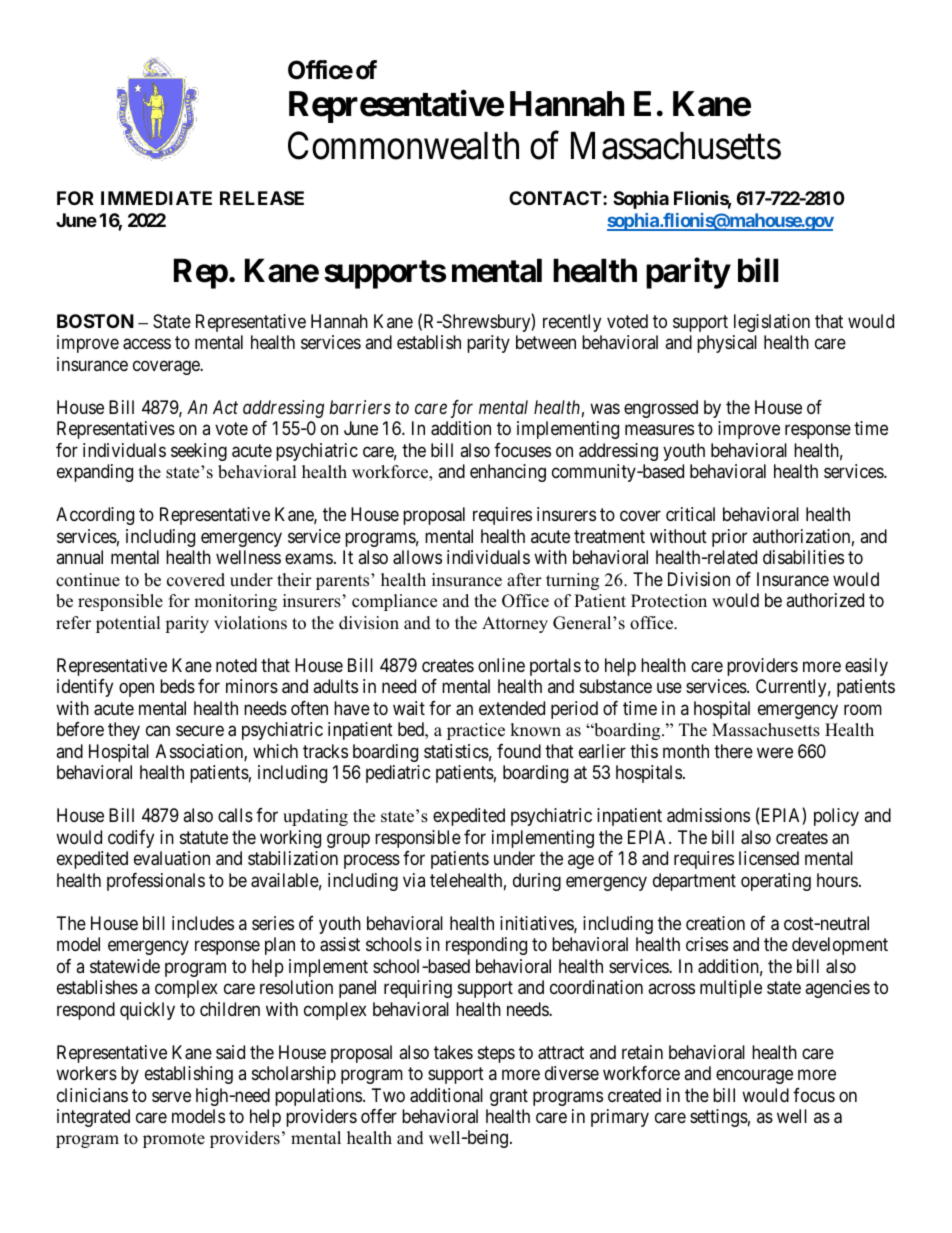 The image size is (952, 1233). I want to click on grant, so click(509, 1097).
